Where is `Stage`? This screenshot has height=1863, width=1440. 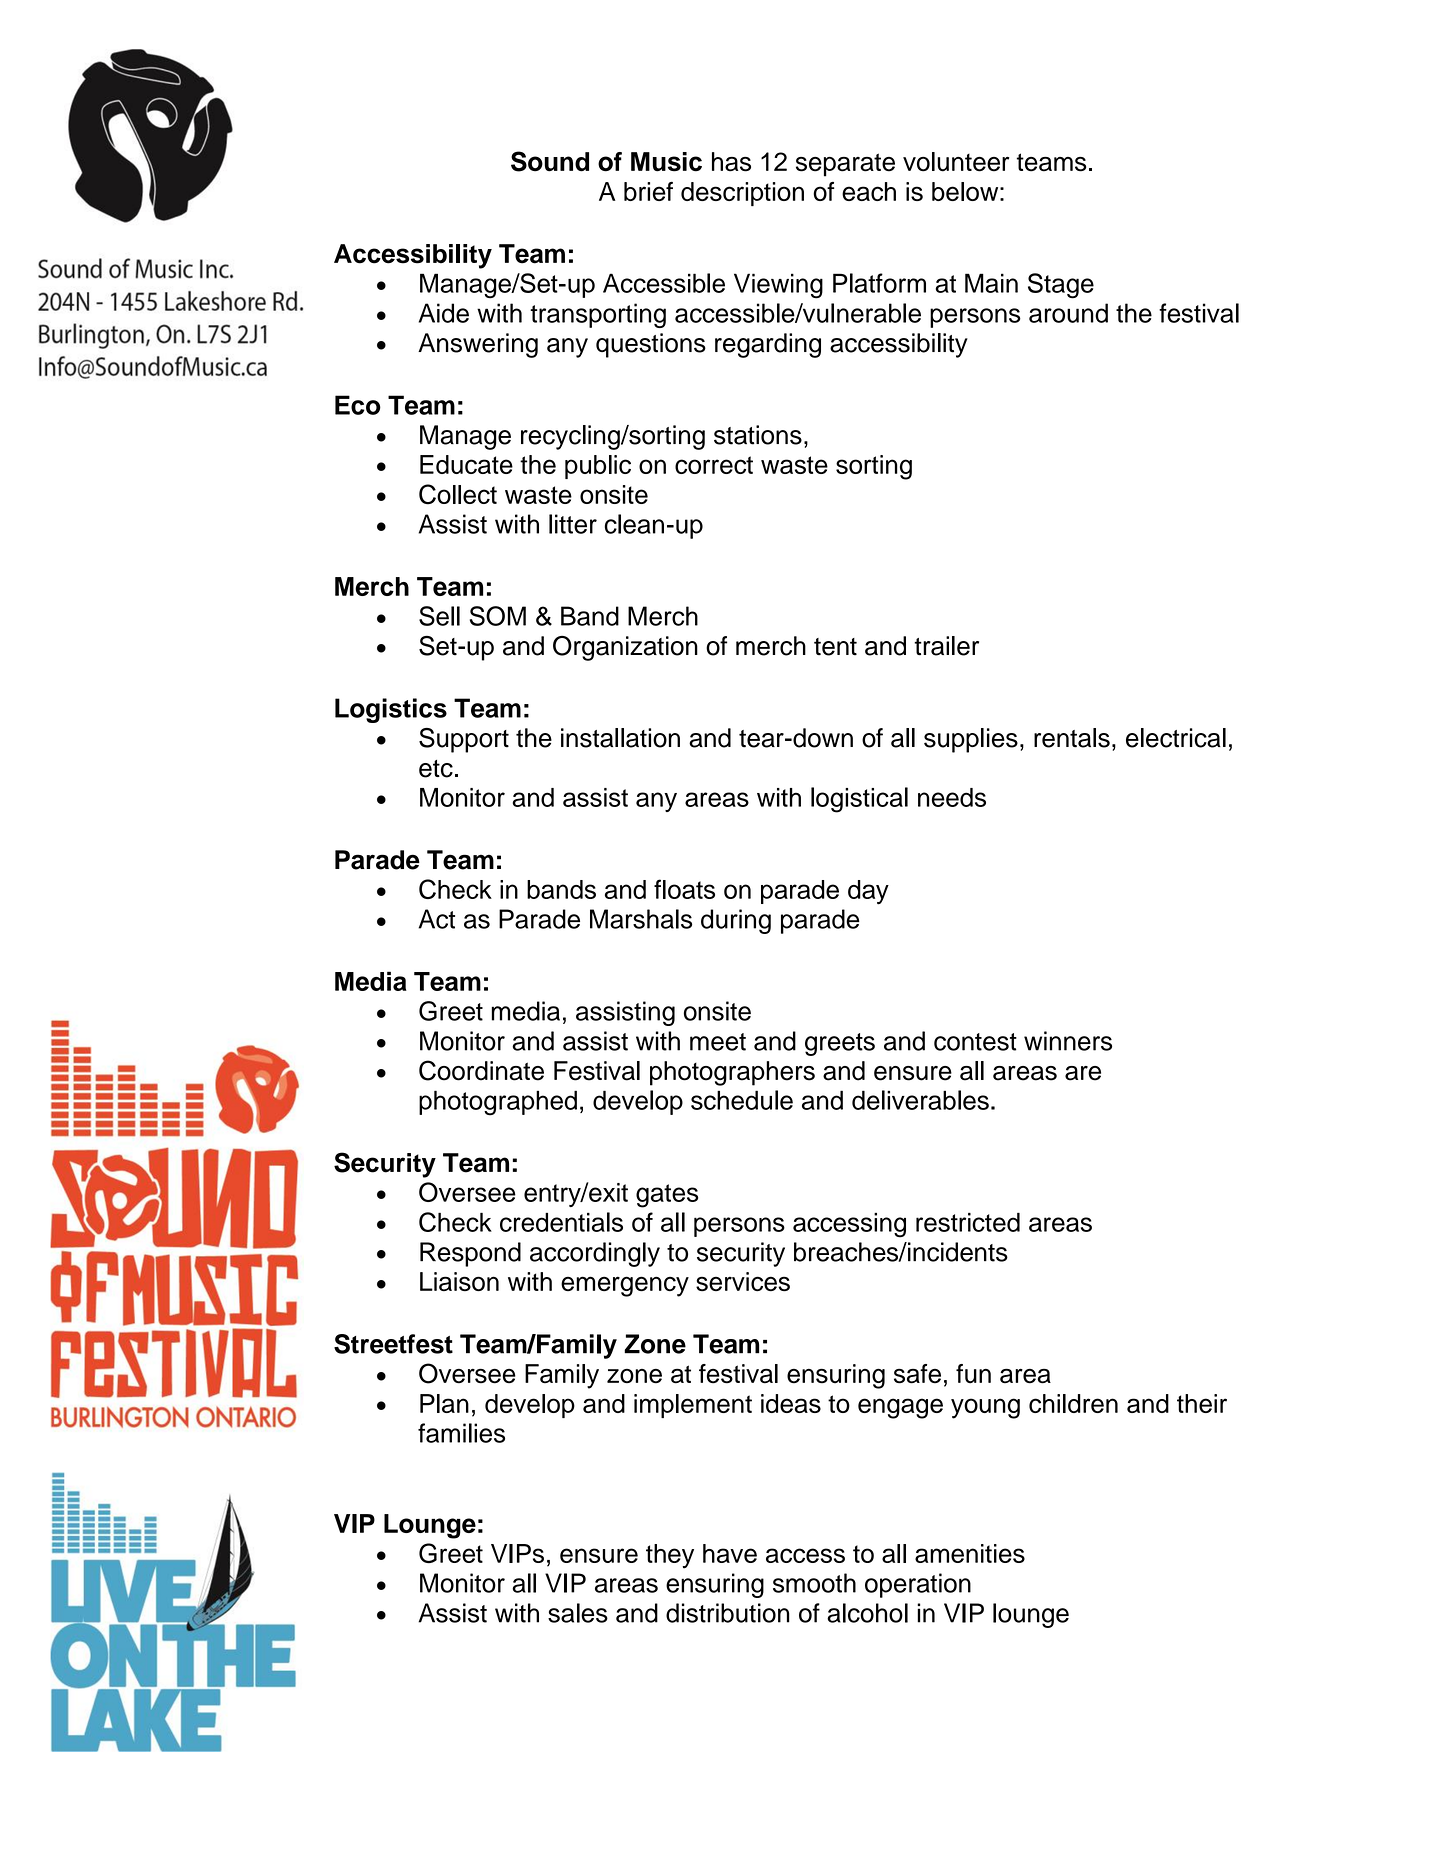
Stage is located at coordinates (1061, 286).
